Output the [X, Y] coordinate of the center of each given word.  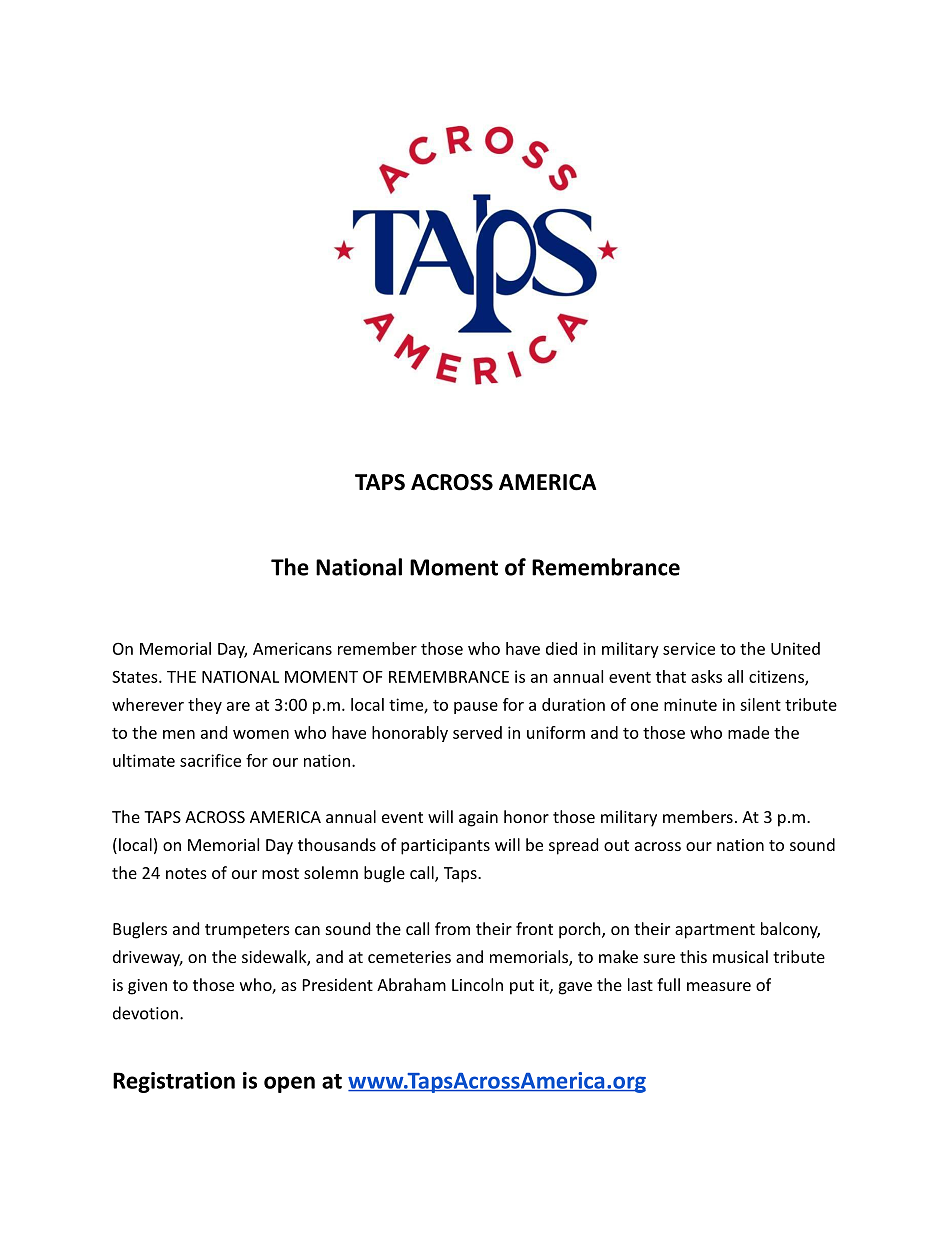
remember [377, 648]
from [452, 928]
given [147, 987]
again [478, 819]
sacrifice [210, 760]
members [698, 816]
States [136, 676]
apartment [715, 931]
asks [706, 676]
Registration [174, 1082]
